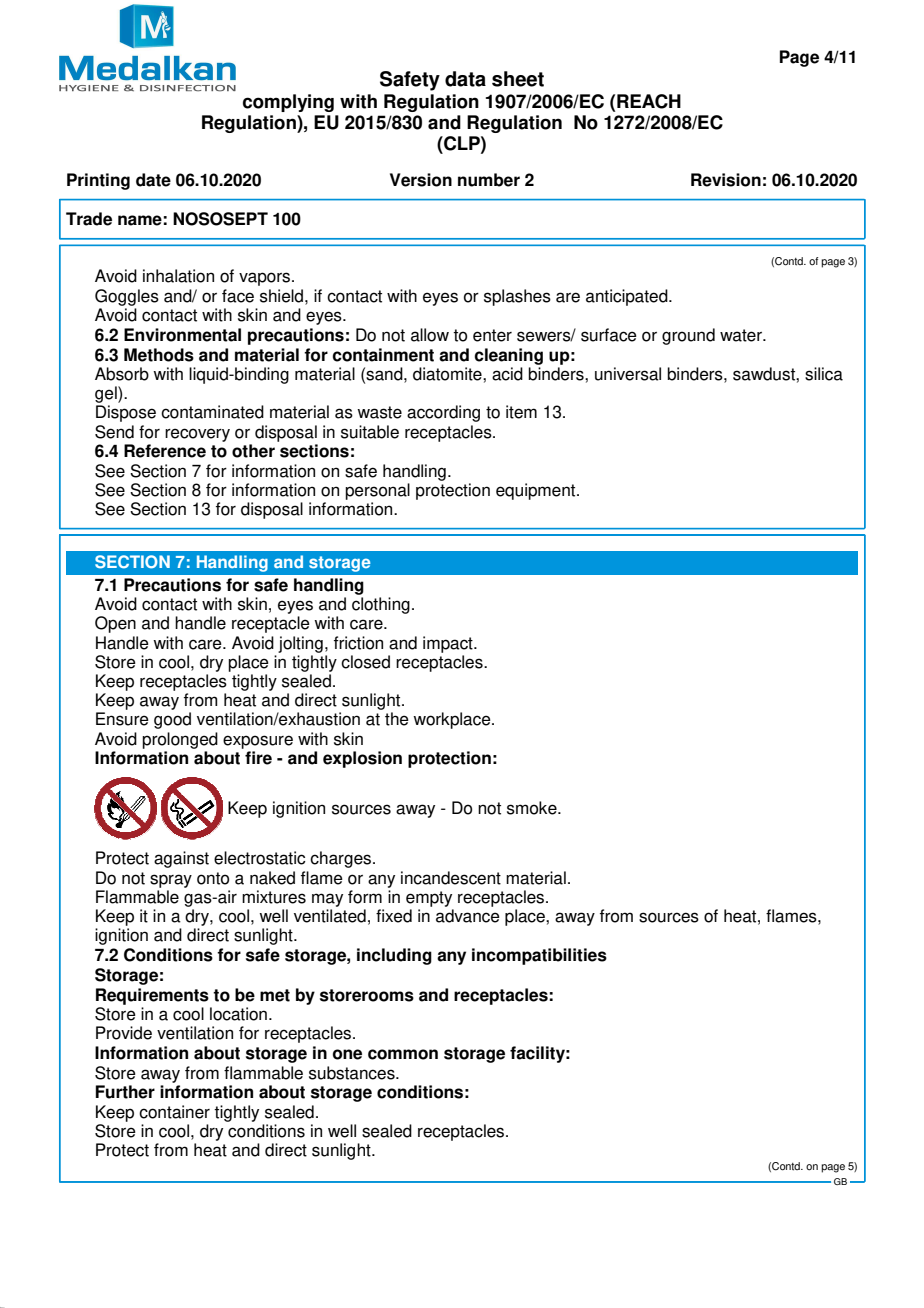 The height and width of the screenshot is (1308, 924). What do you see at coordinates (649, 101) in the screenshot?
I see `REACH` at bounding box center [649, 101].
